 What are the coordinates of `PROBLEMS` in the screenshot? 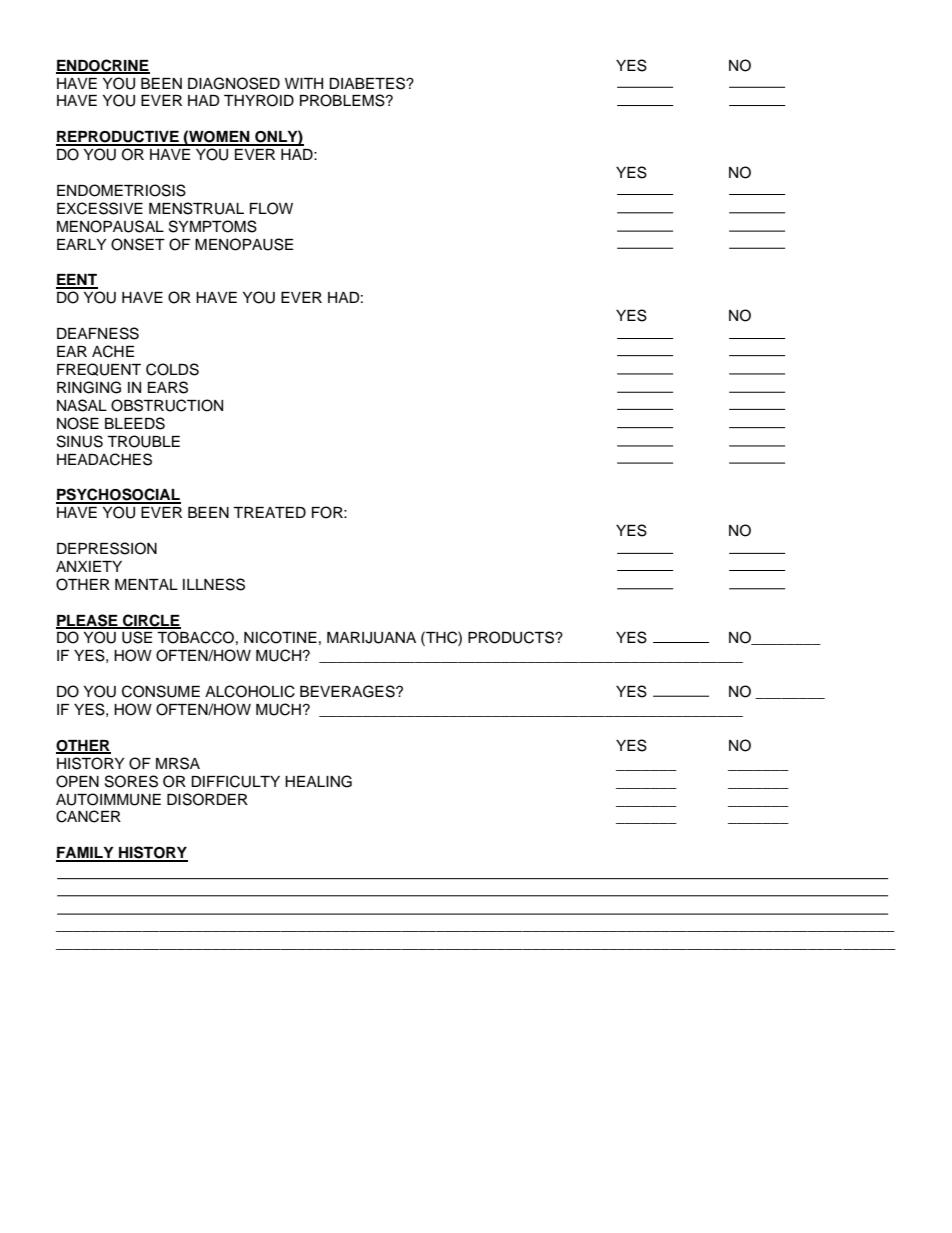 It's located at (343, 100).
